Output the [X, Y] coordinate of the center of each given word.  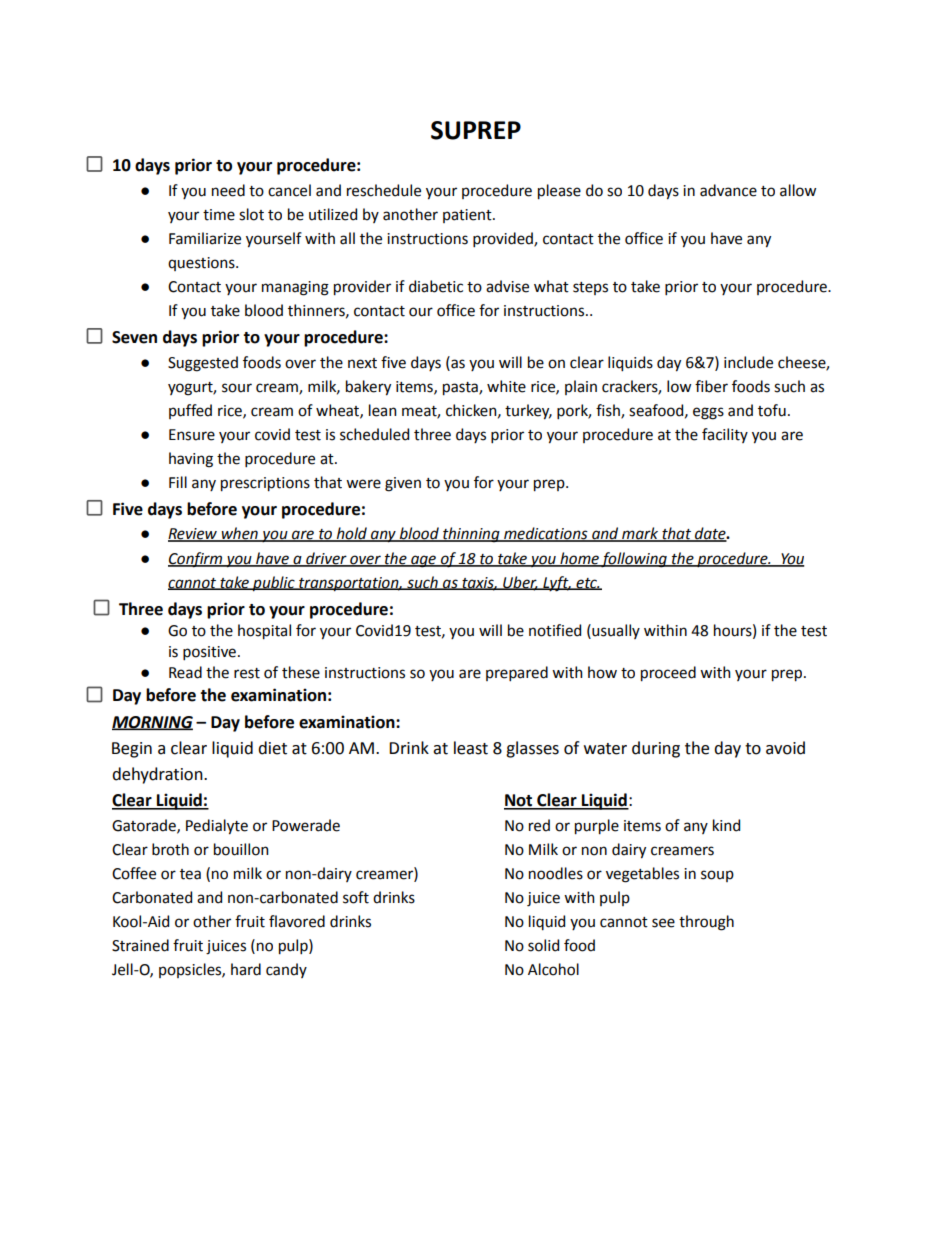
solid [543, 945]
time [219, 215]
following [634, 560]
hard [246, 969]
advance [728, 190]
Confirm [196, 560]
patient [468, 216]
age [424, 561]
